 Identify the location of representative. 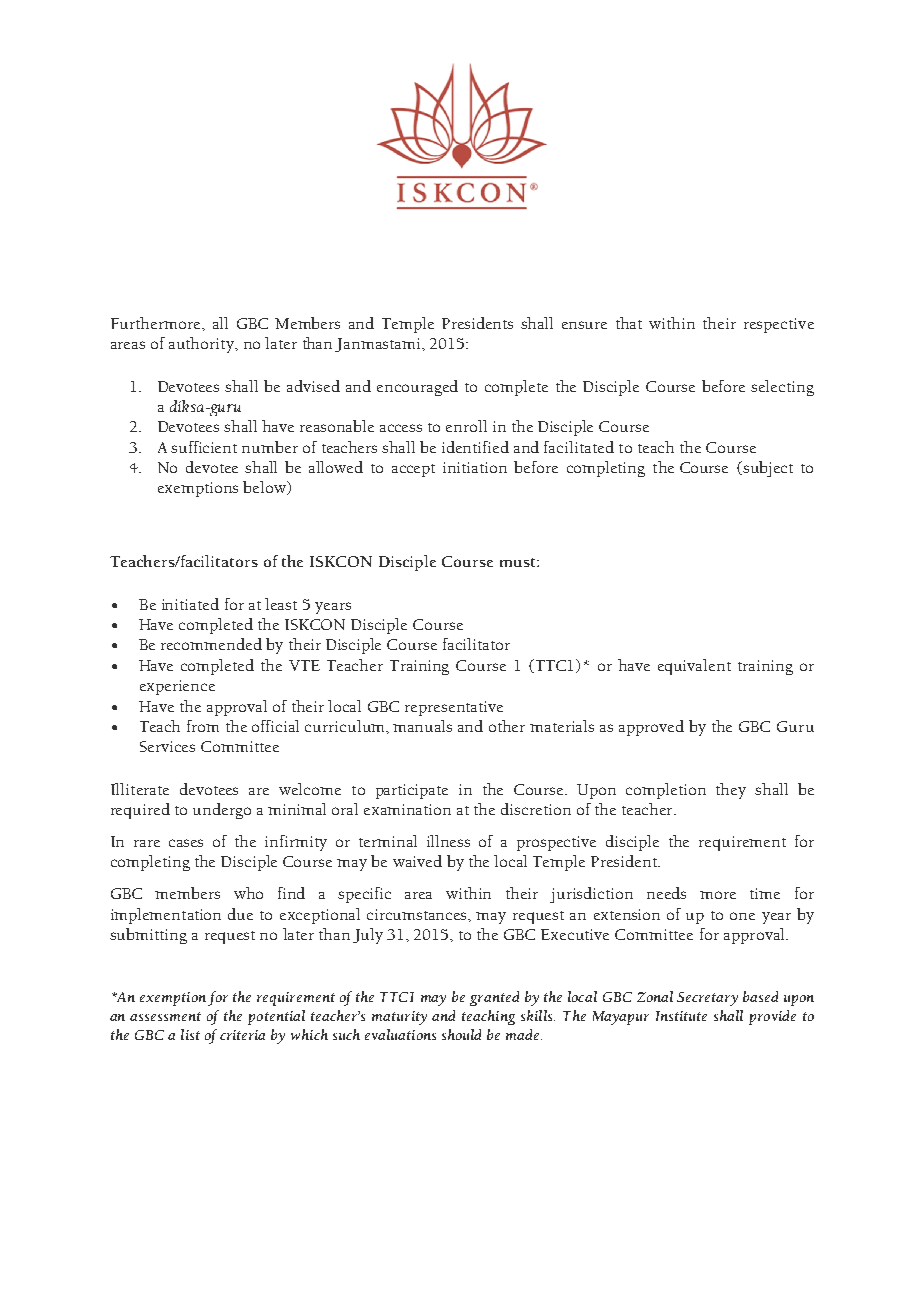
(454, 708).
